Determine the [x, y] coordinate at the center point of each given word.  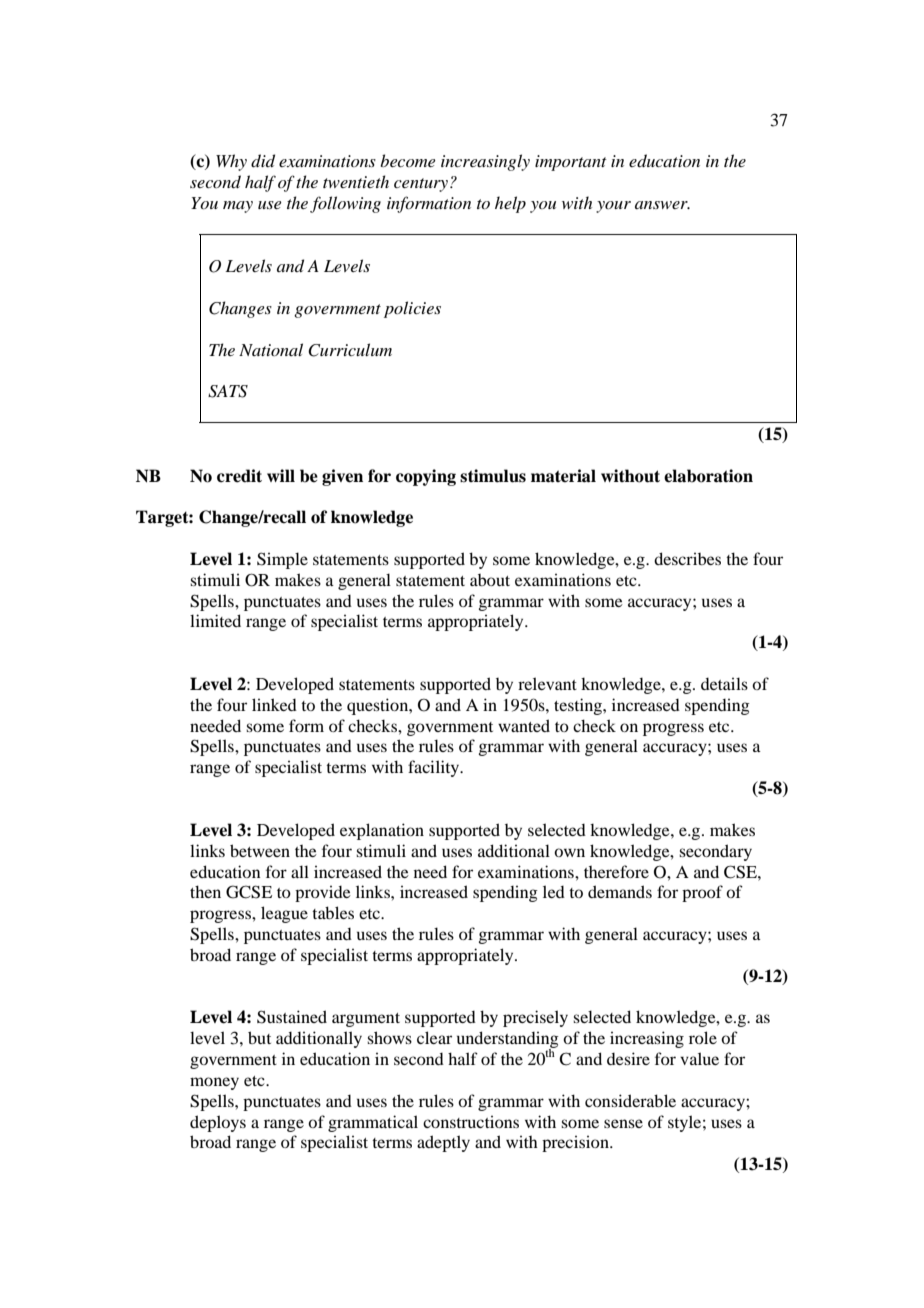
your [613, 207]
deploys [218, 1123]
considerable [630, 1100]
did [263, 161]
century [421, 185]
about [490, 580]
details [724, 683]
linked [274, 704]
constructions [471, 1121]
